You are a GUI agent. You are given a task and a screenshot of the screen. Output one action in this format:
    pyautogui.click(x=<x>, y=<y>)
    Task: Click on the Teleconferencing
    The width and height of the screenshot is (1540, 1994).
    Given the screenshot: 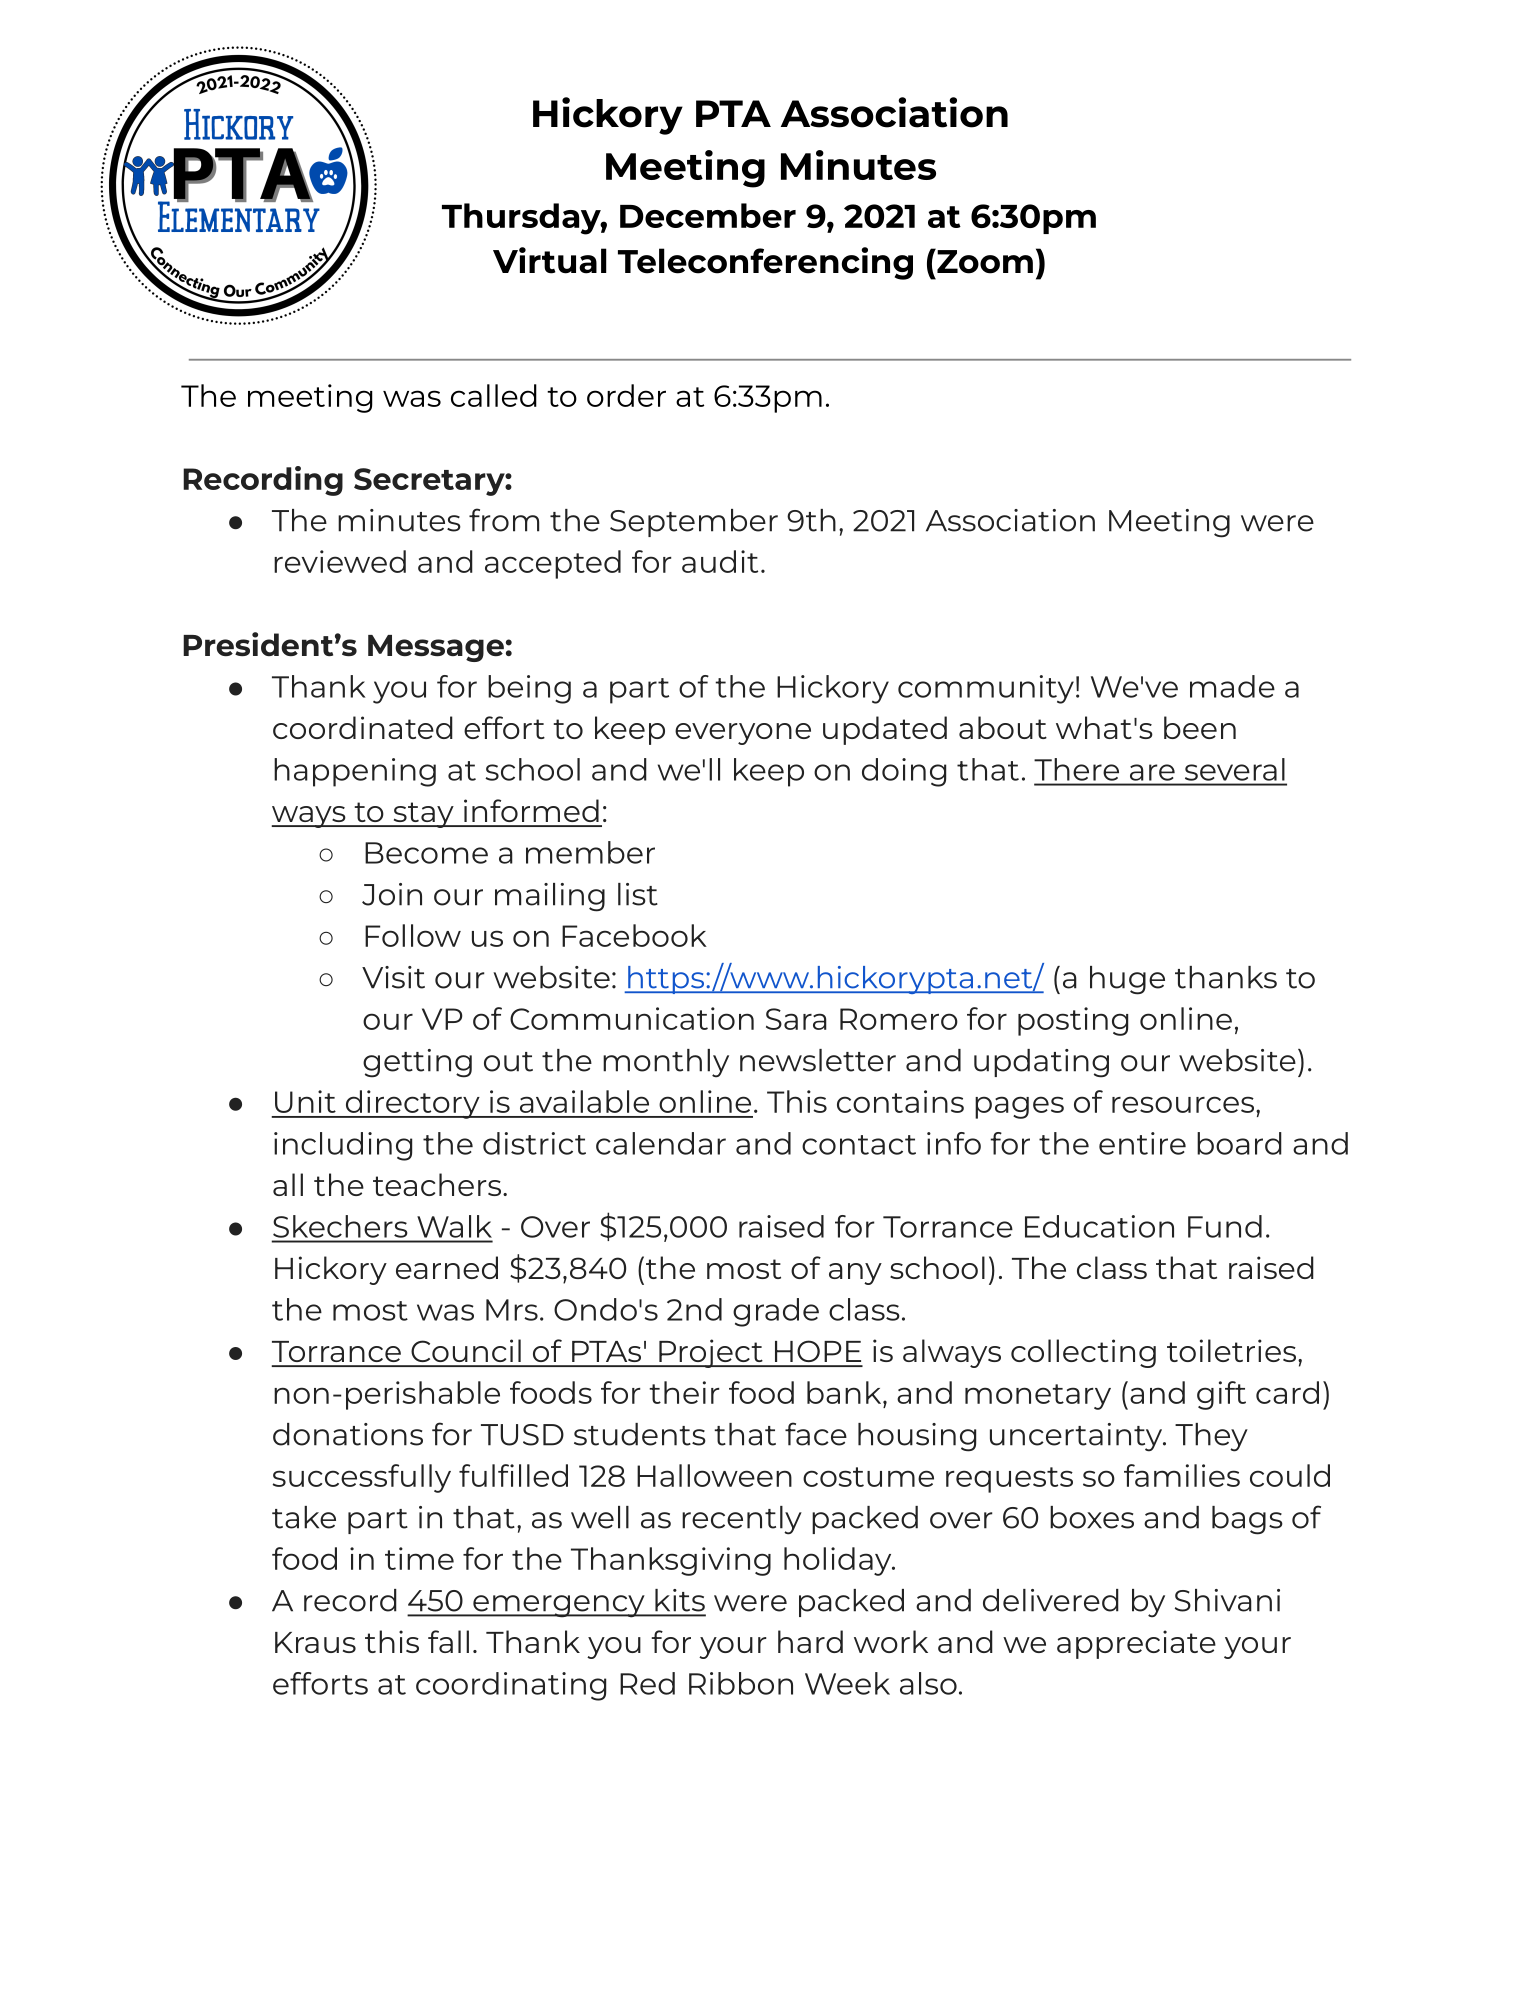 What is the action you would take?
    pyautogui.click(x=765, y=263)
